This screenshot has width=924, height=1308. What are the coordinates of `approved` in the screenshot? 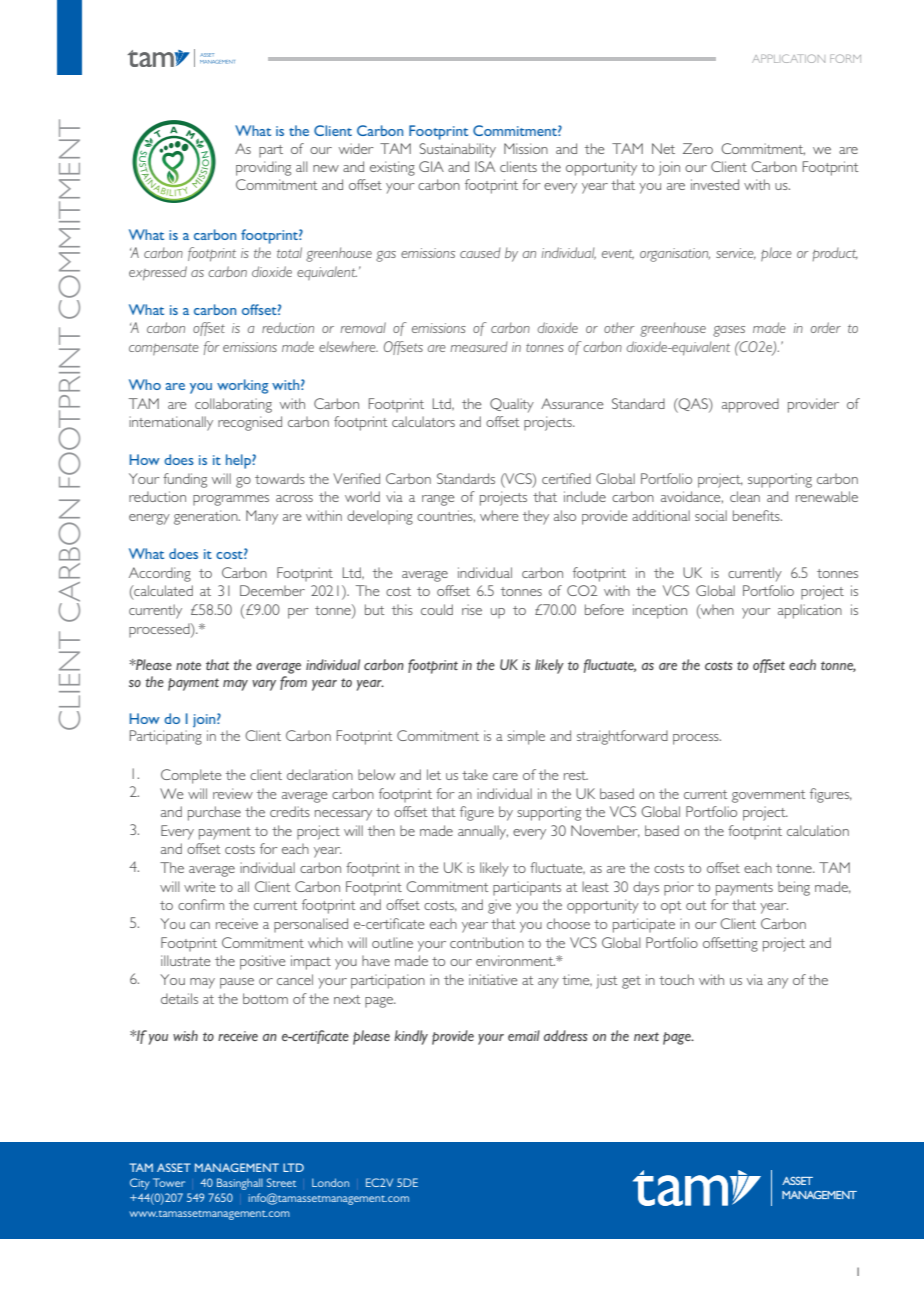 It's located at (750, 405).
